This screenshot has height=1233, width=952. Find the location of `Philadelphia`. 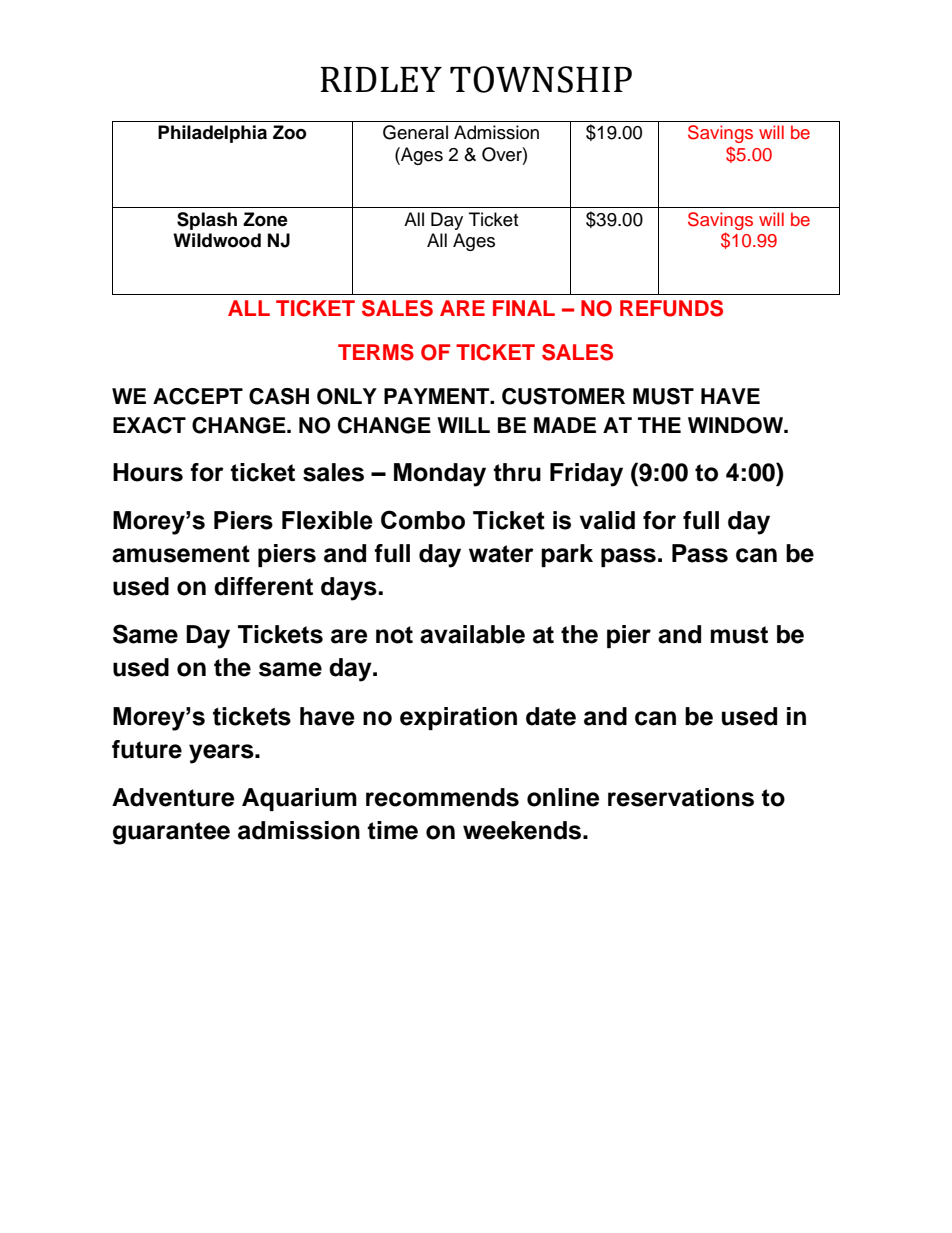

Philadelphia is located at coordinates (212, 134).
